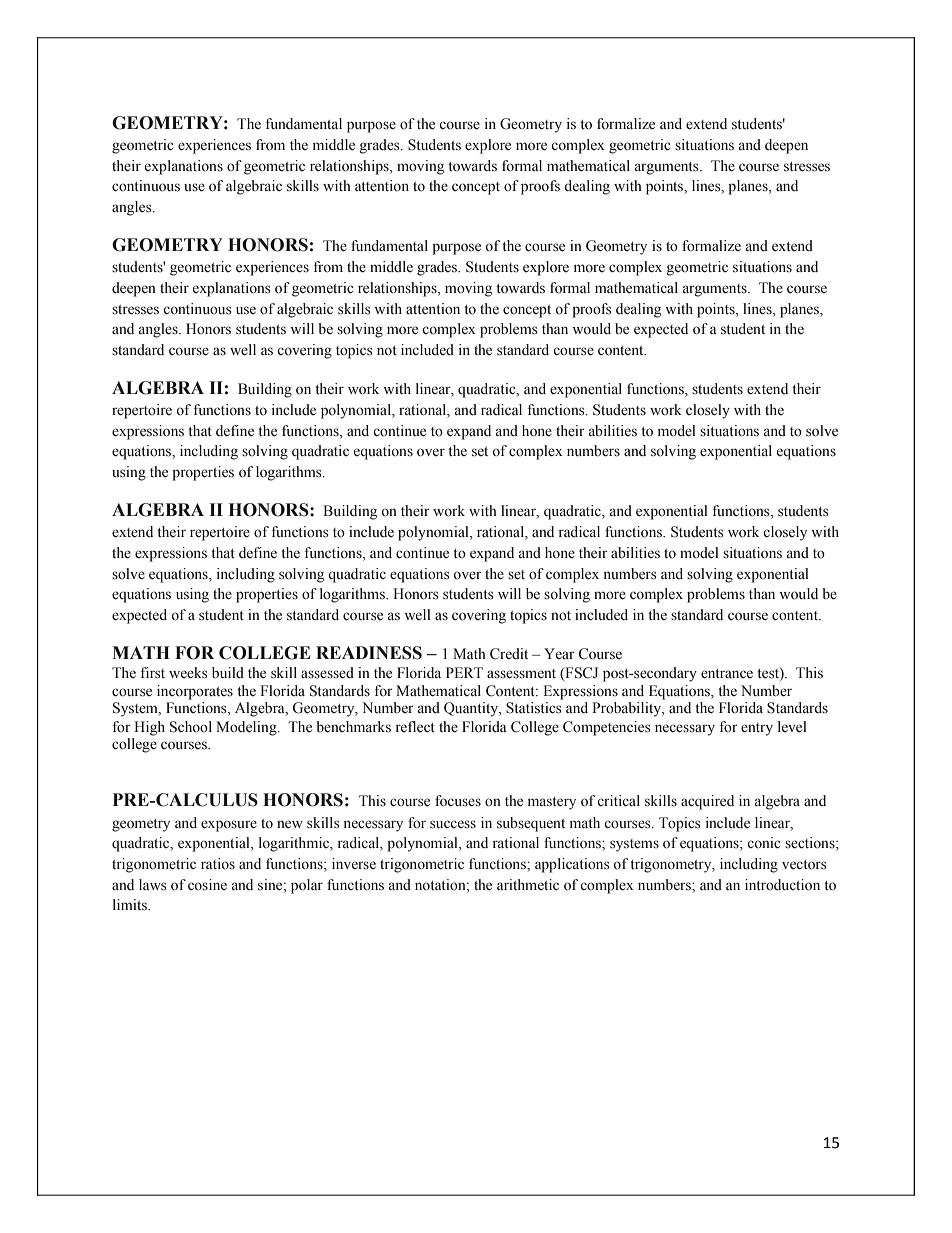  What do you see at coordinates (458, 801) in the image?
I see `focuses` at bounding box center [458, 801].
